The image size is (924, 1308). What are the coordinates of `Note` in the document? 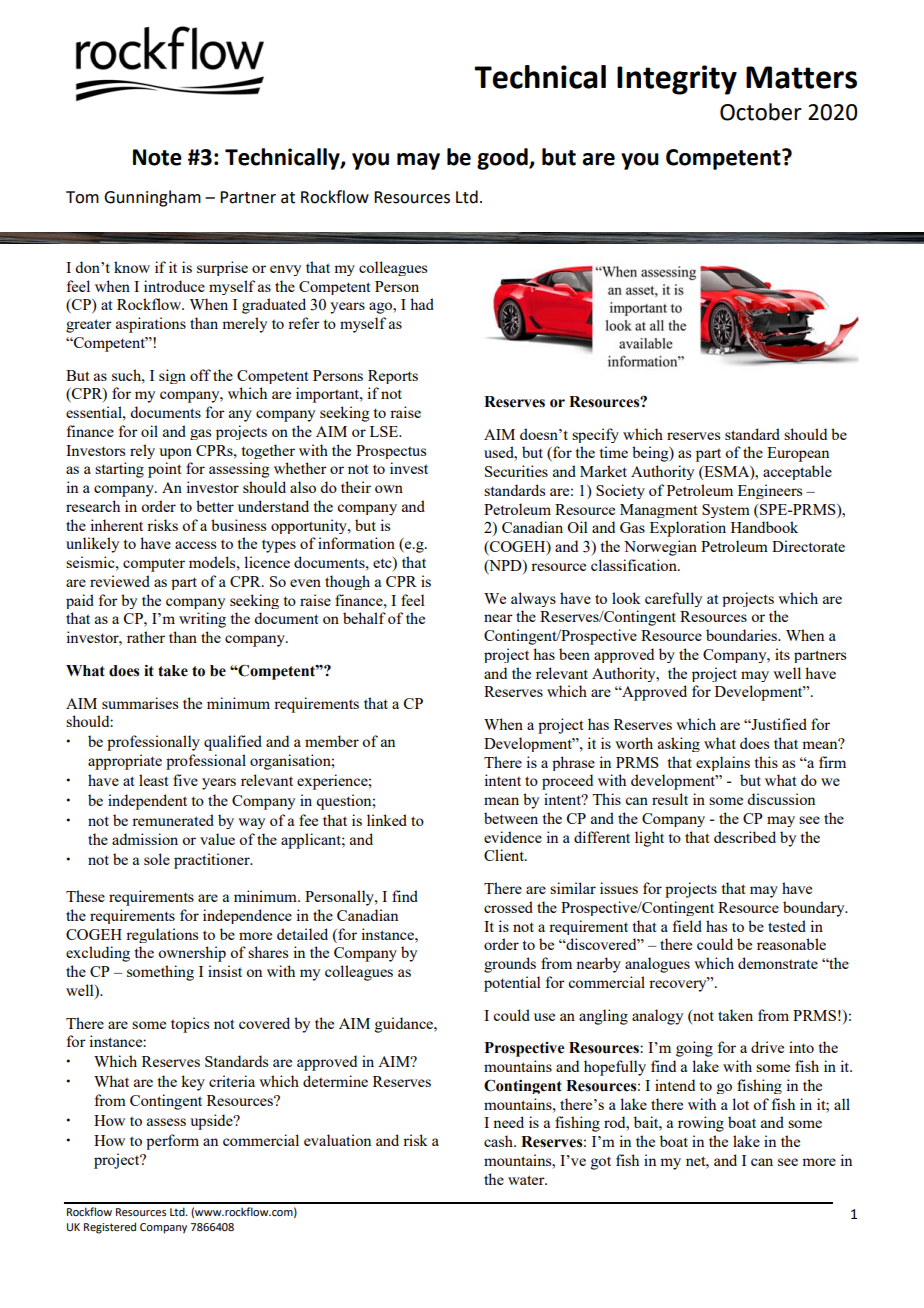 It's located at (157, 157).
